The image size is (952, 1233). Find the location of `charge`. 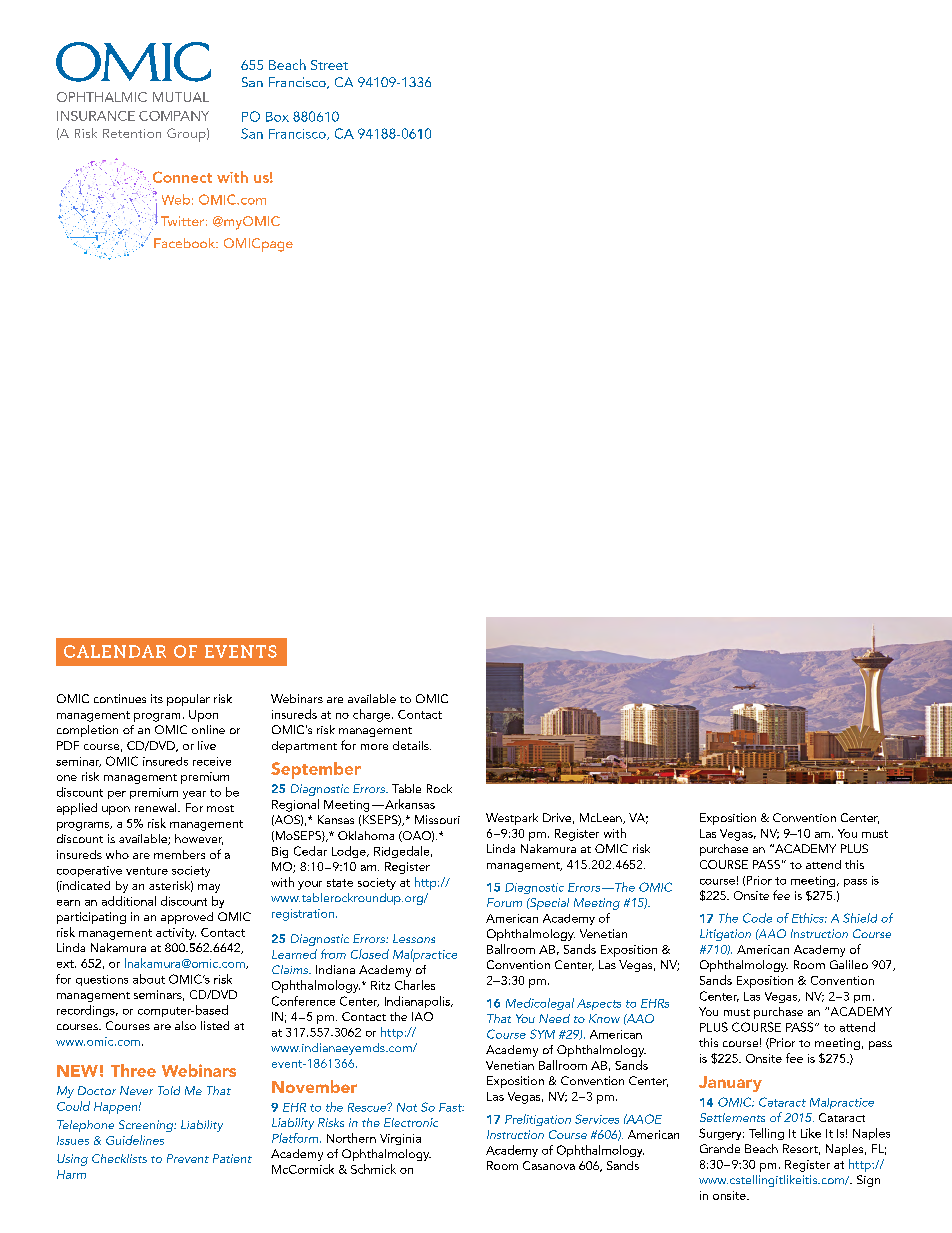

charge is located at coordinates (373, 715).
